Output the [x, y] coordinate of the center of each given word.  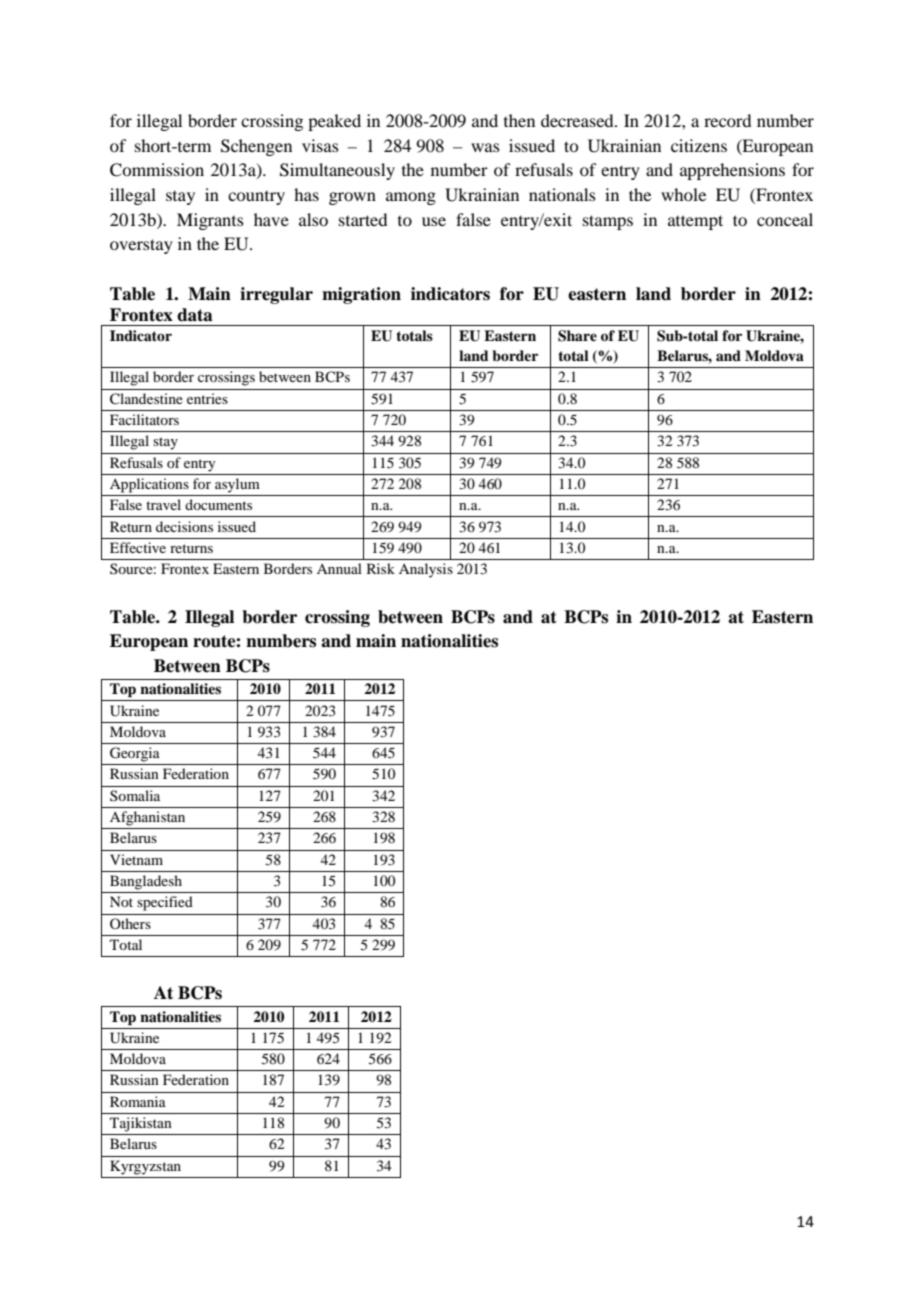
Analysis [426, 570]
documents [218, 504]
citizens [699, 145]
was [485, 147]
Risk [381, 568]
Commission [157, 170]
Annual [339, 568]
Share [577, 336]
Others [130, 923]
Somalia [135, 795]
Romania [138, 1101]
